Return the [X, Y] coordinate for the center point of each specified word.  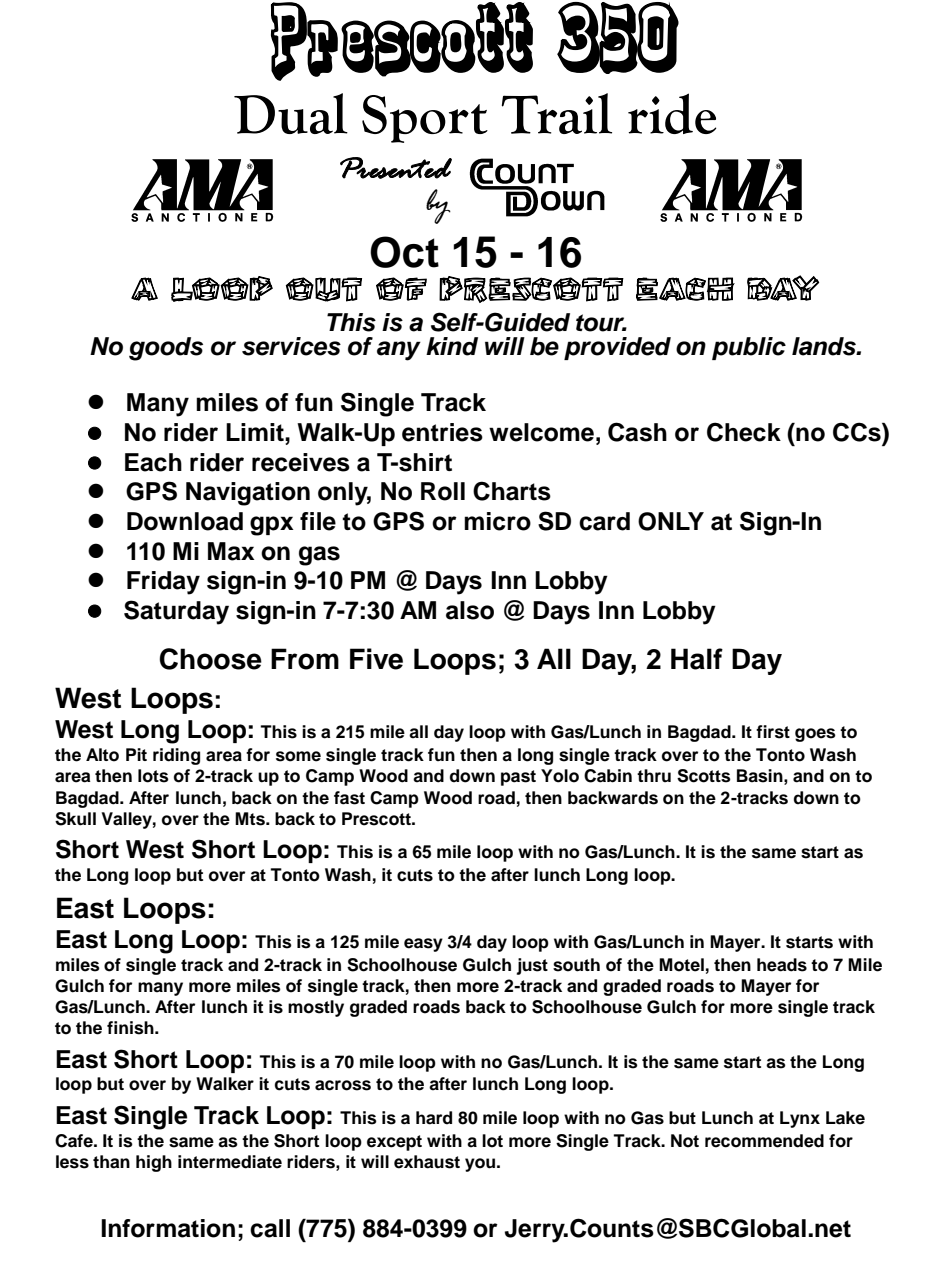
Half [697, 659]
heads [782, 965]
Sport [425, 119]
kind [452, 346]
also [470, 610]
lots [153, 776]
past [518, 778]
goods [166, 349]
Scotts [704, 776]
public [749, 348]
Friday [163, 583]
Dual [291, 113]
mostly [316, 1008]
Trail [557, 113]
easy [423, 945]
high [154, 1163]
